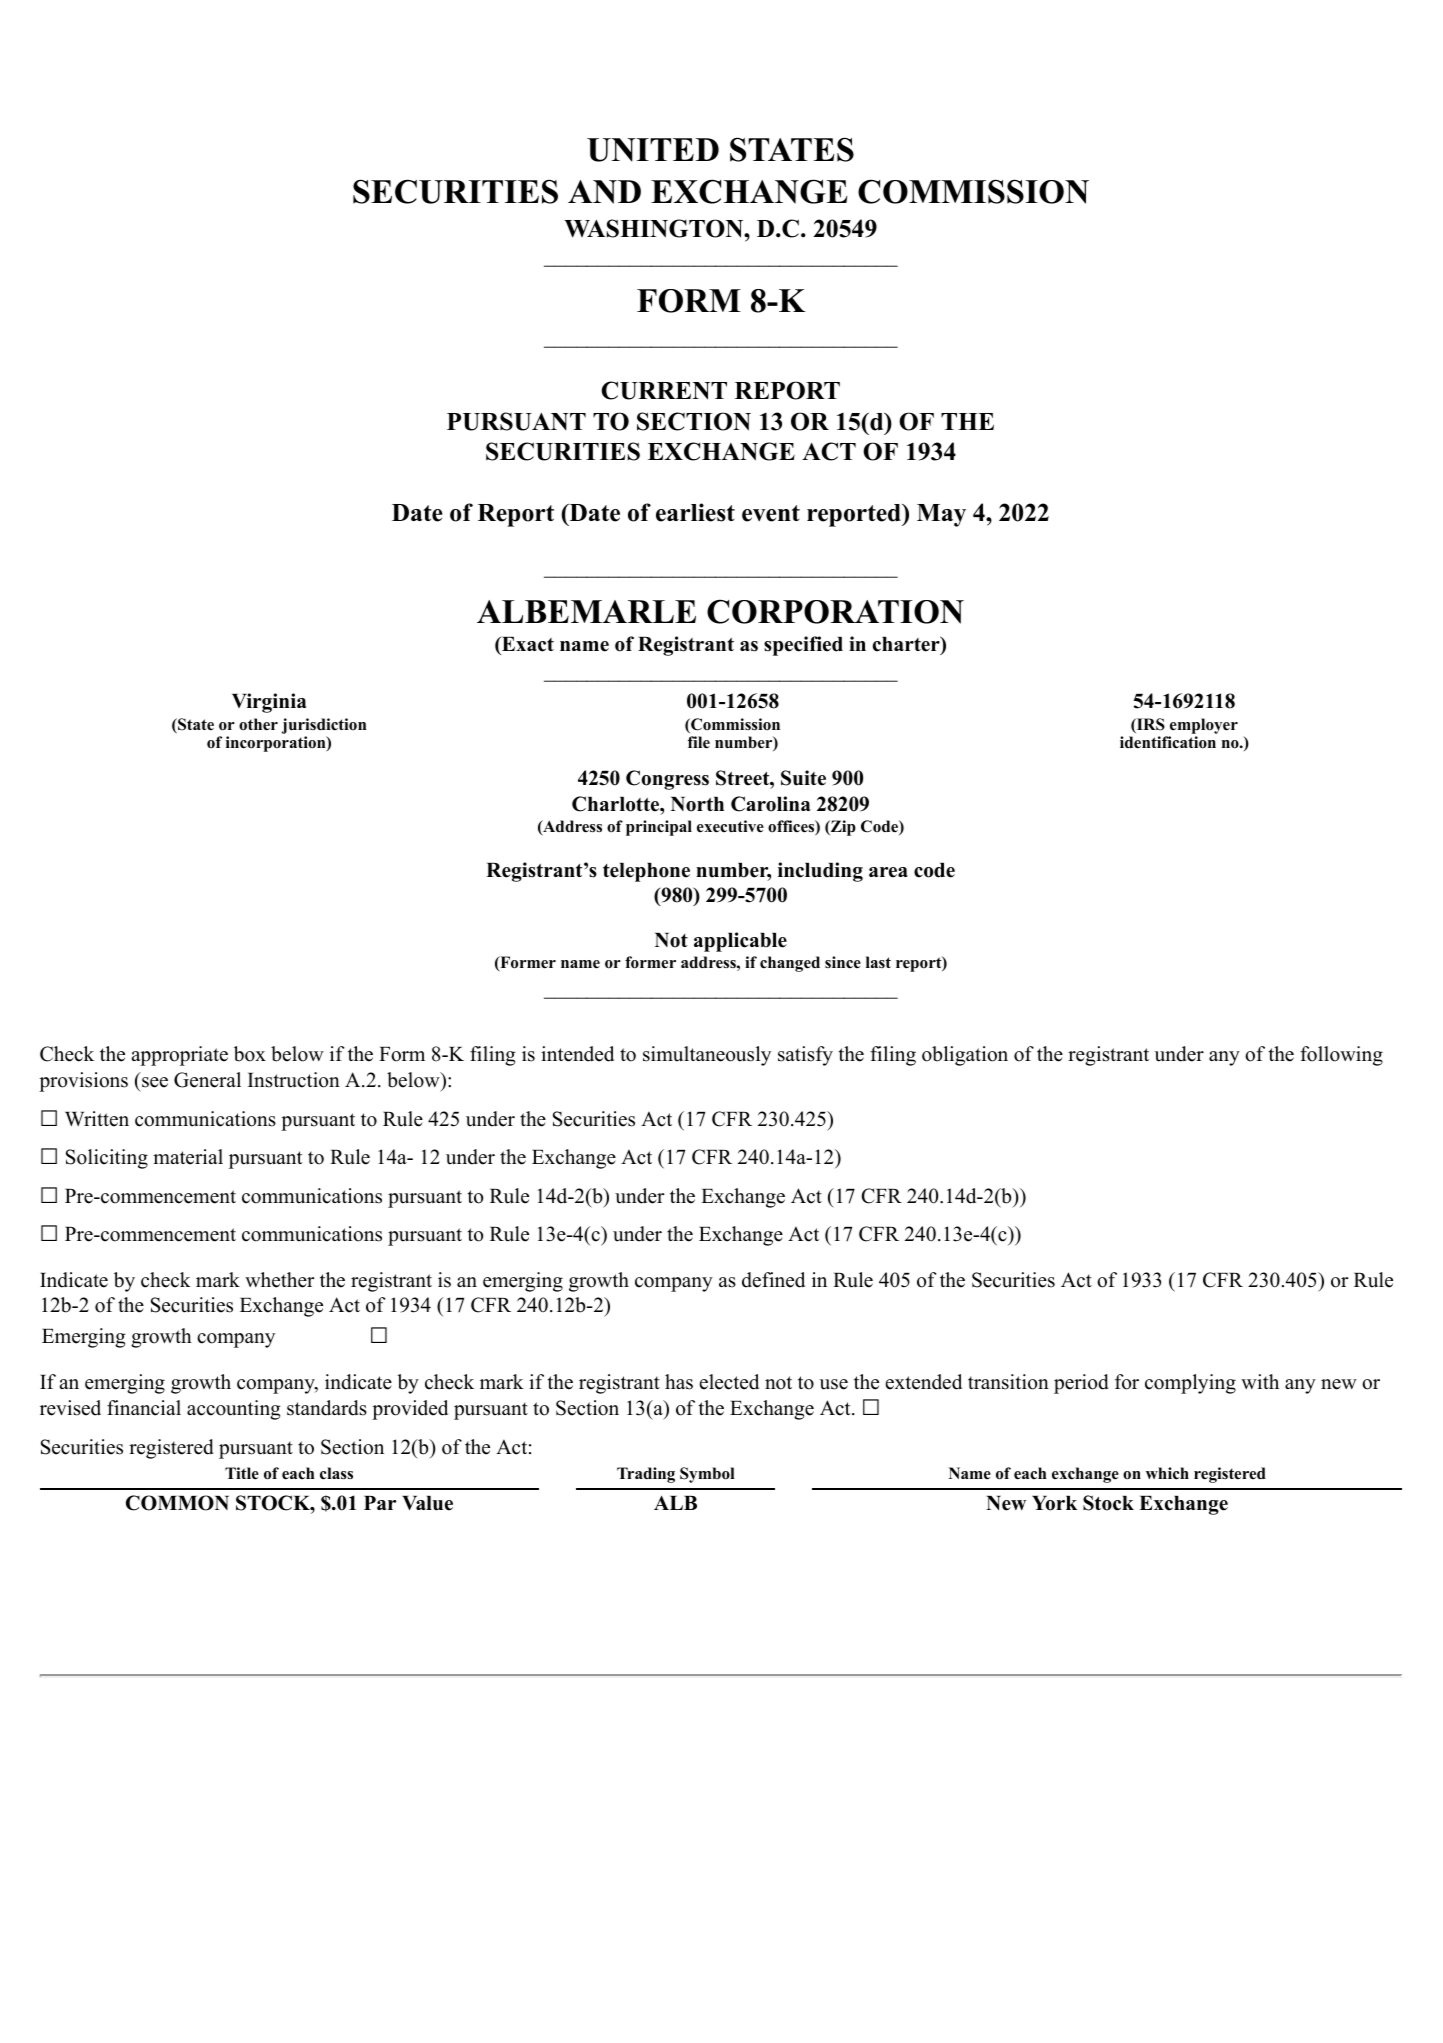 The image size is (1443, 2043). I want to click on UNITED, so click(653, 150).
